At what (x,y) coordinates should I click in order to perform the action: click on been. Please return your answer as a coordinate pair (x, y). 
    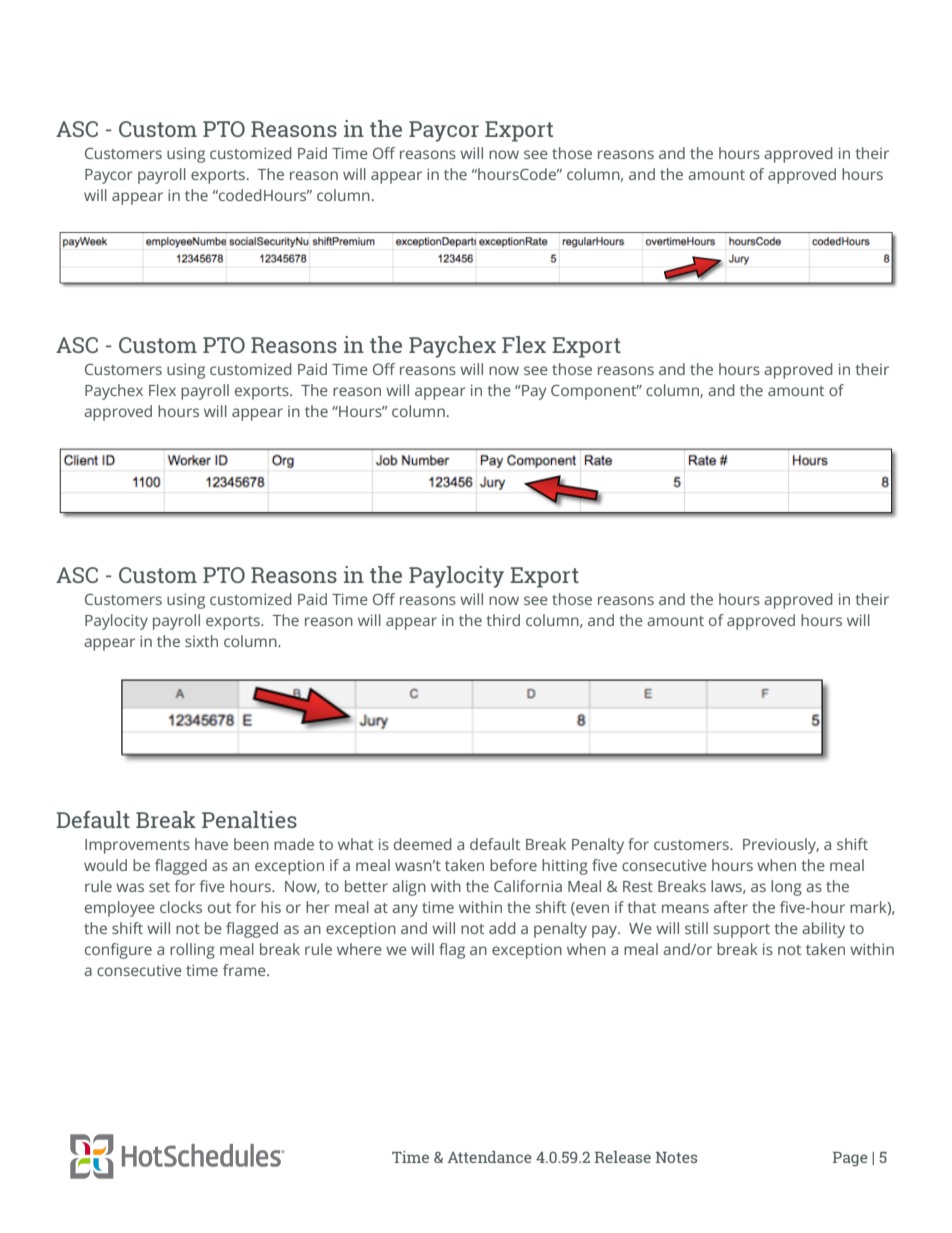
    Looking at the image, I should click on (251, 844).
